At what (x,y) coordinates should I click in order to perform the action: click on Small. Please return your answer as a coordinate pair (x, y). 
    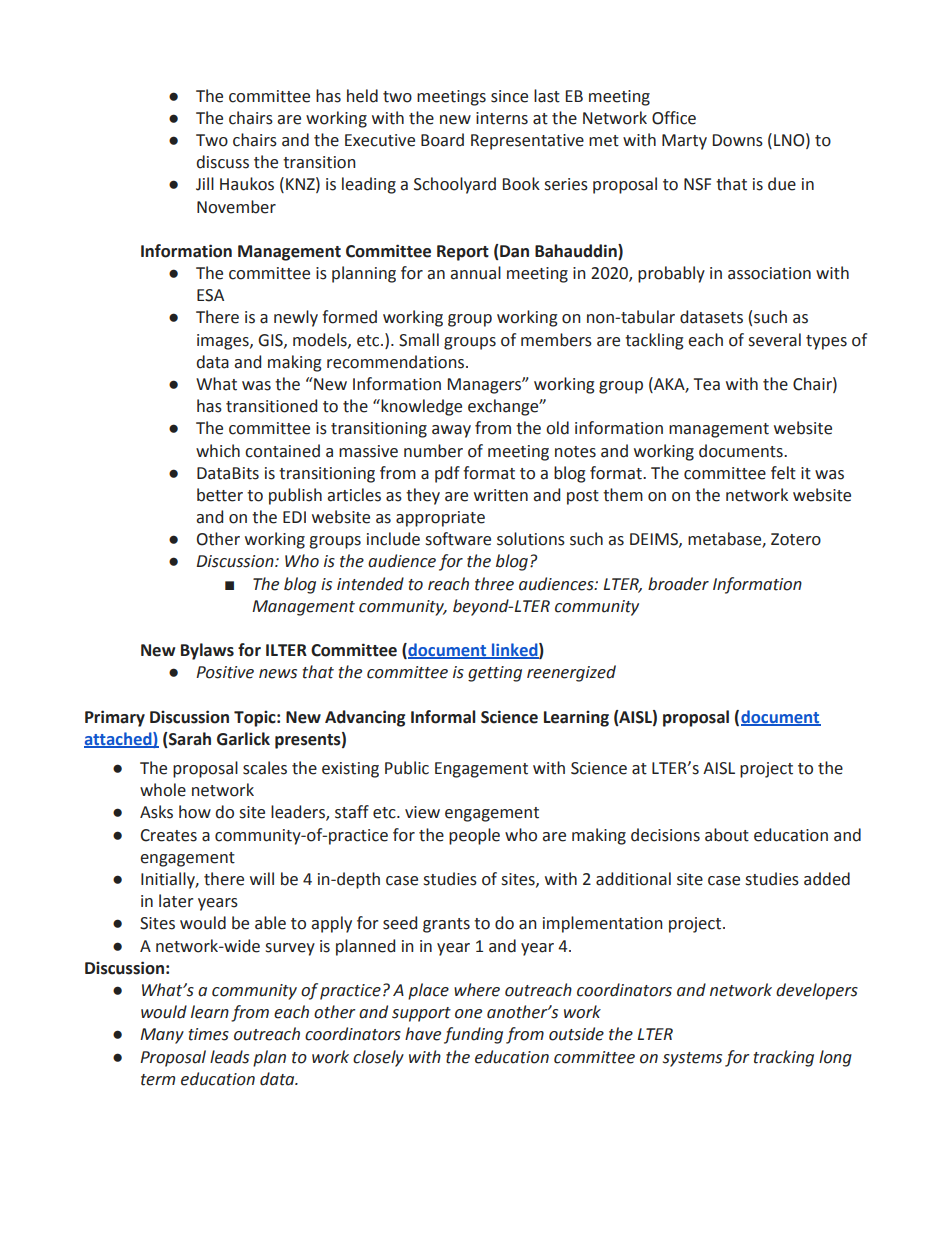
    Looking at the image, I should click on (419, 340).
